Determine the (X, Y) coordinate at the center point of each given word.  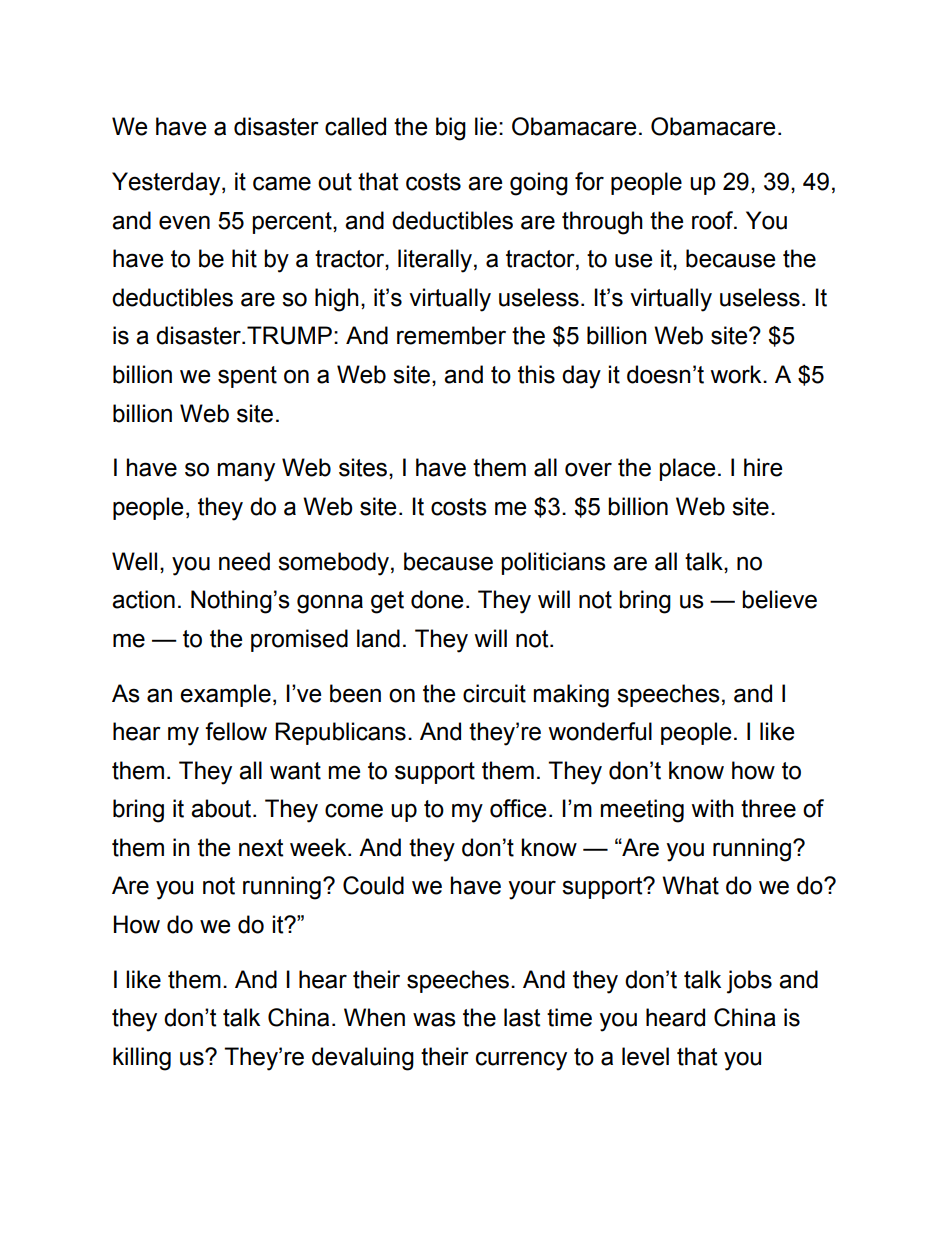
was (434, 1019)
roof (714, 220)
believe (779, 599)
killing (142, 1059)
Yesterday (167, 184)
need (244, 561)
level (645, 1056)
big (451, 129)
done (437, 599)
